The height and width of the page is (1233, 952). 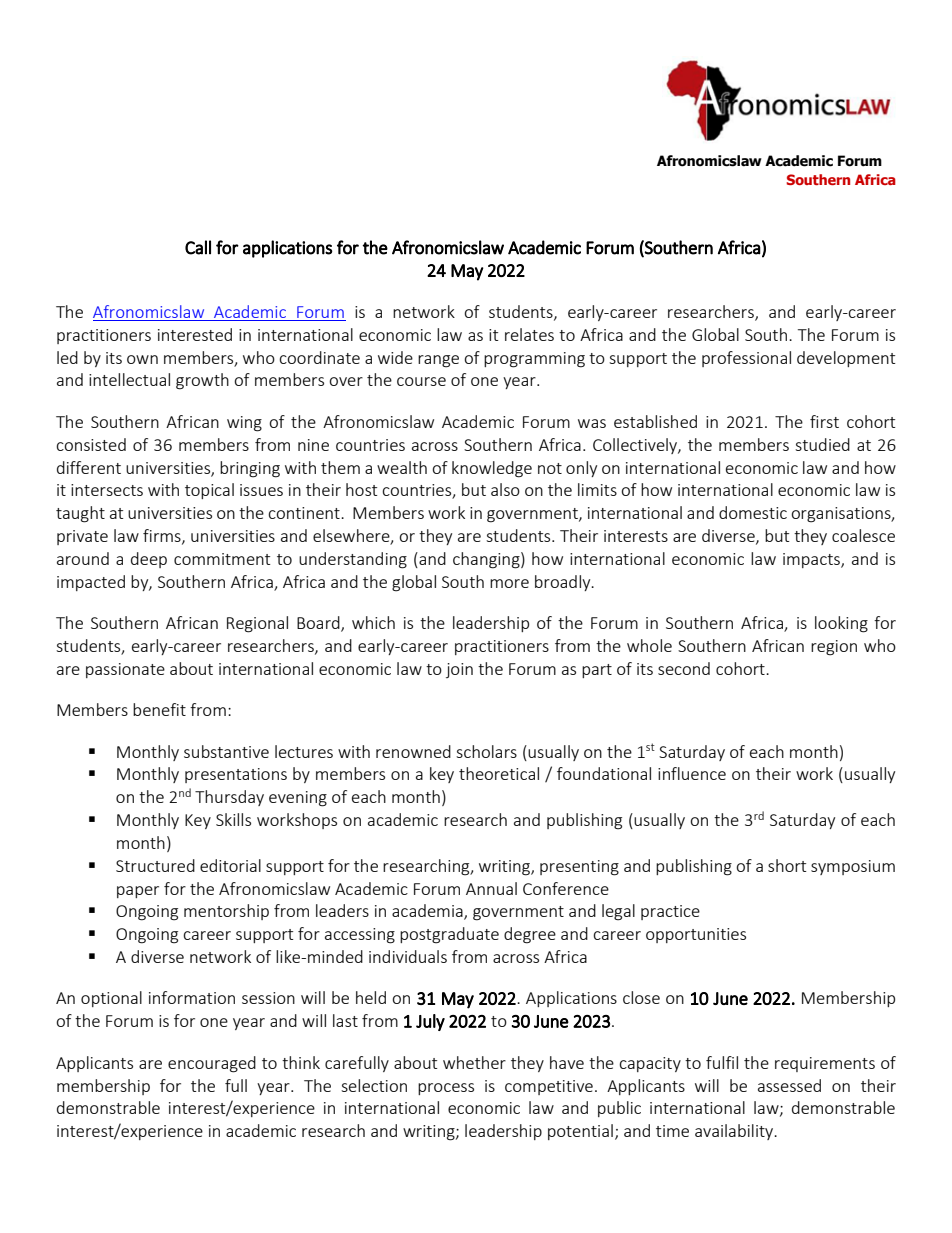 I want to click on relates, so click(x=529, y=334).
